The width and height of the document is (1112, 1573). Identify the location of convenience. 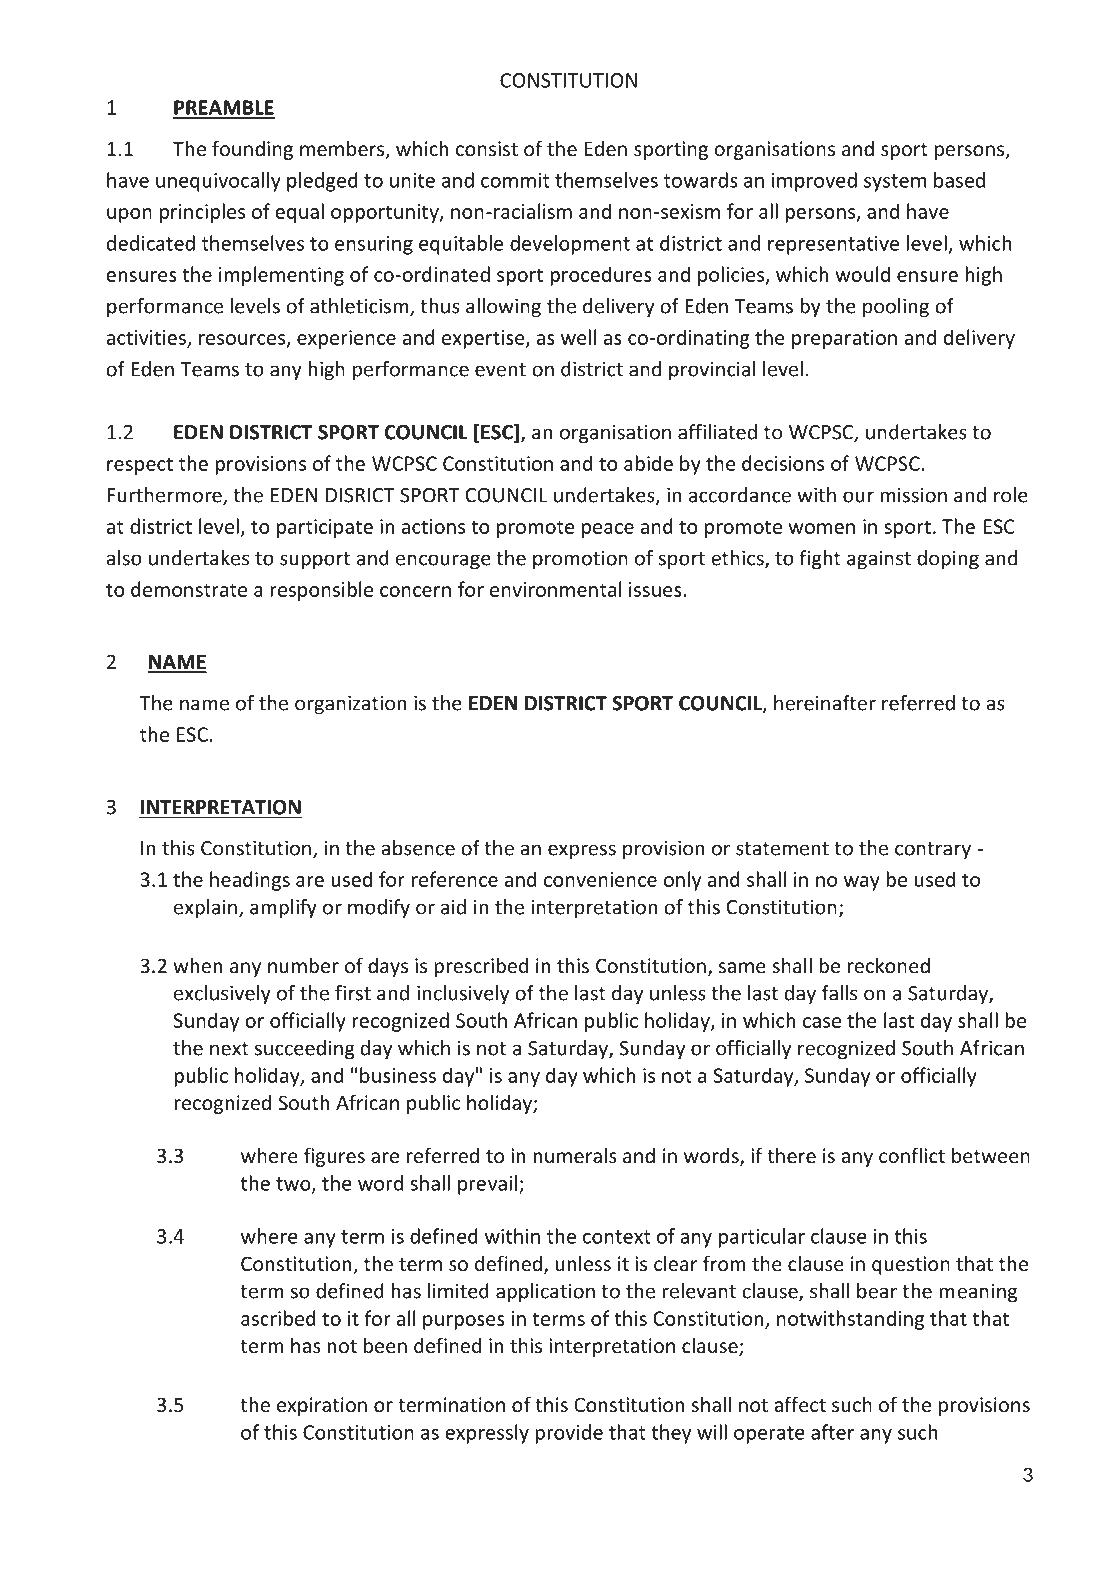
(600, 879).
